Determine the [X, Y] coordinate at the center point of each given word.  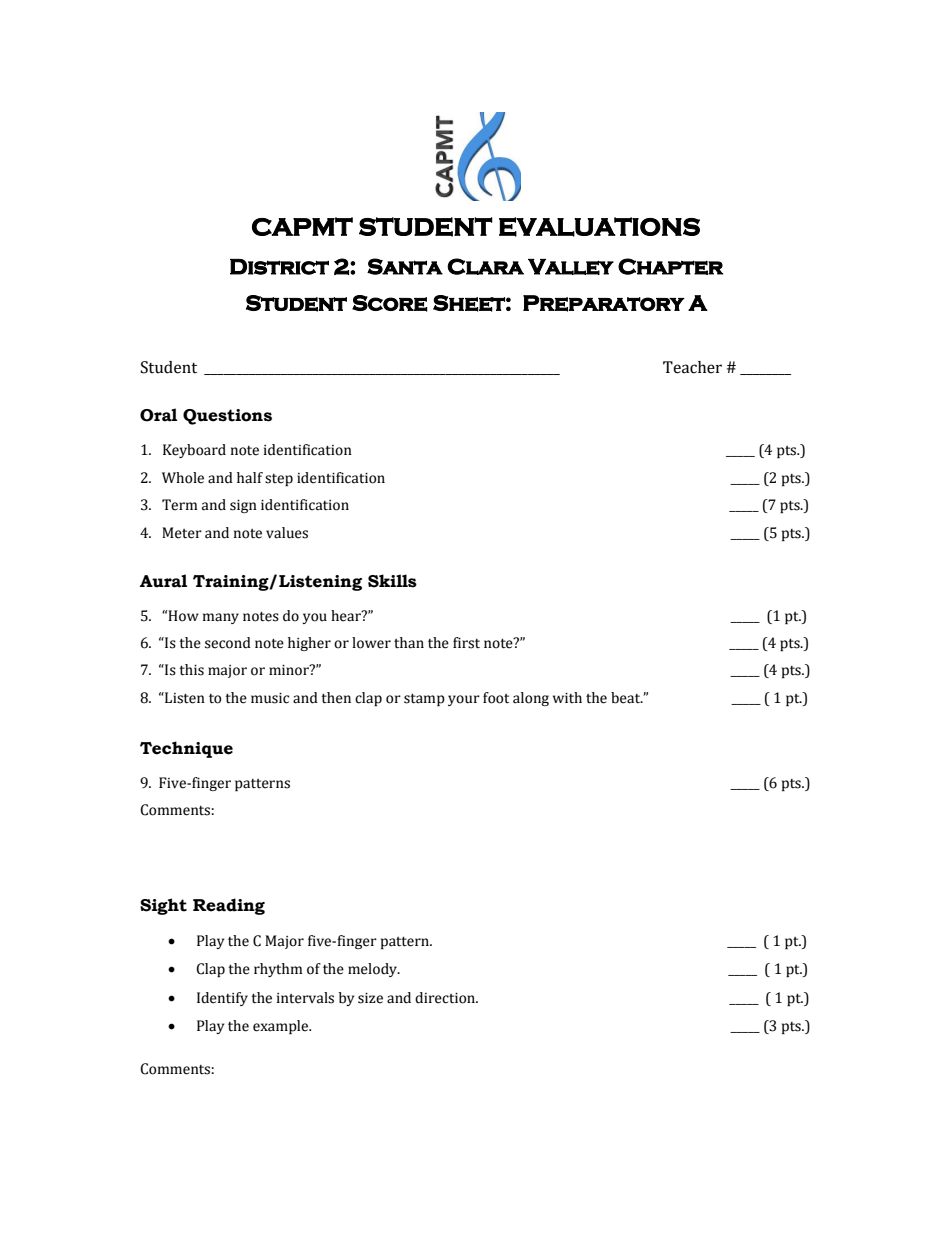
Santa [405, 266]
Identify [222, 999]
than [409, 643]
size [370, 998]
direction [446, 998]
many [221, 618]
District [279, 267]
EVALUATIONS [599, 227]
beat [627, 698]
